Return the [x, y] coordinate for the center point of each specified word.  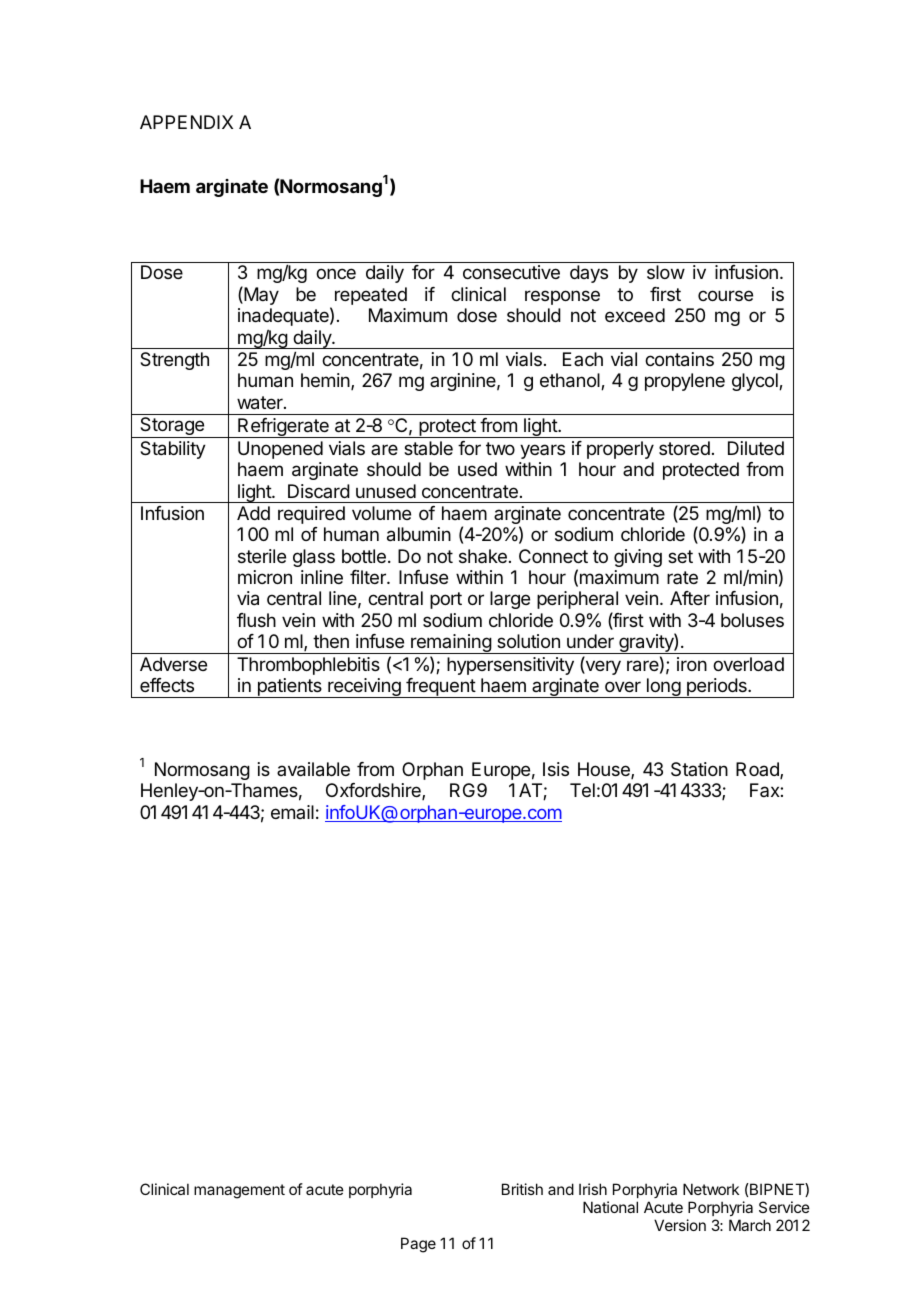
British [522, 1189]
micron [265, 577]
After [690, 598]
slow [666, 272]
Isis [556, 769]
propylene [685, 382]
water [261, 403]
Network [711, 1189]
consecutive [511, 272]
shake [483, 556]
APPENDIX [186, 122]
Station [699, 769]
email [292, 812]
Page [418, 1245]
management [239, 1191]
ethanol [571, 381]
